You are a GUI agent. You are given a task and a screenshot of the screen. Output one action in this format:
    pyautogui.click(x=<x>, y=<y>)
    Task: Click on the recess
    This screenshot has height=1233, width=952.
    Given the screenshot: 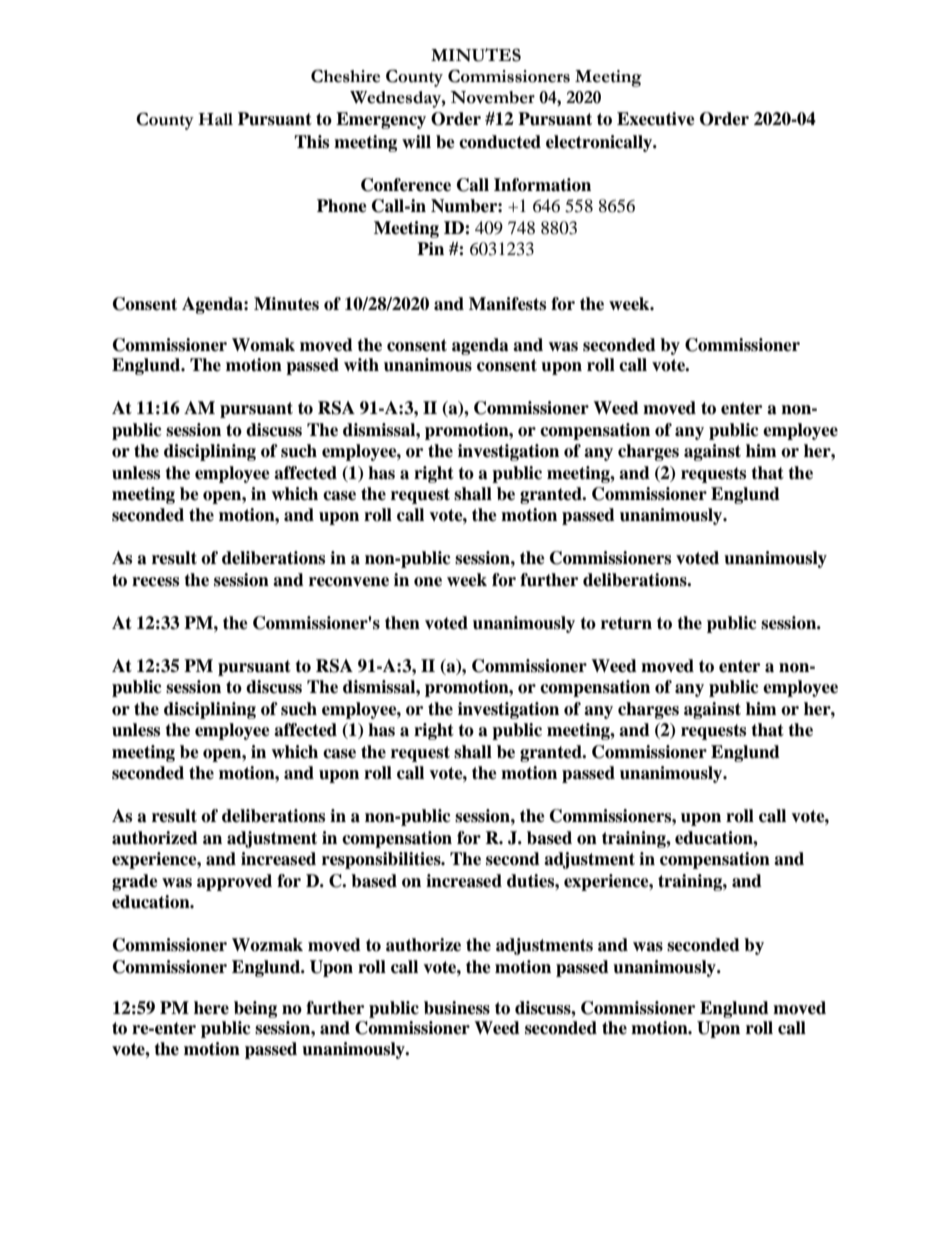 What is the action you would take?
    pyautogui.click(x=155, y=582)
